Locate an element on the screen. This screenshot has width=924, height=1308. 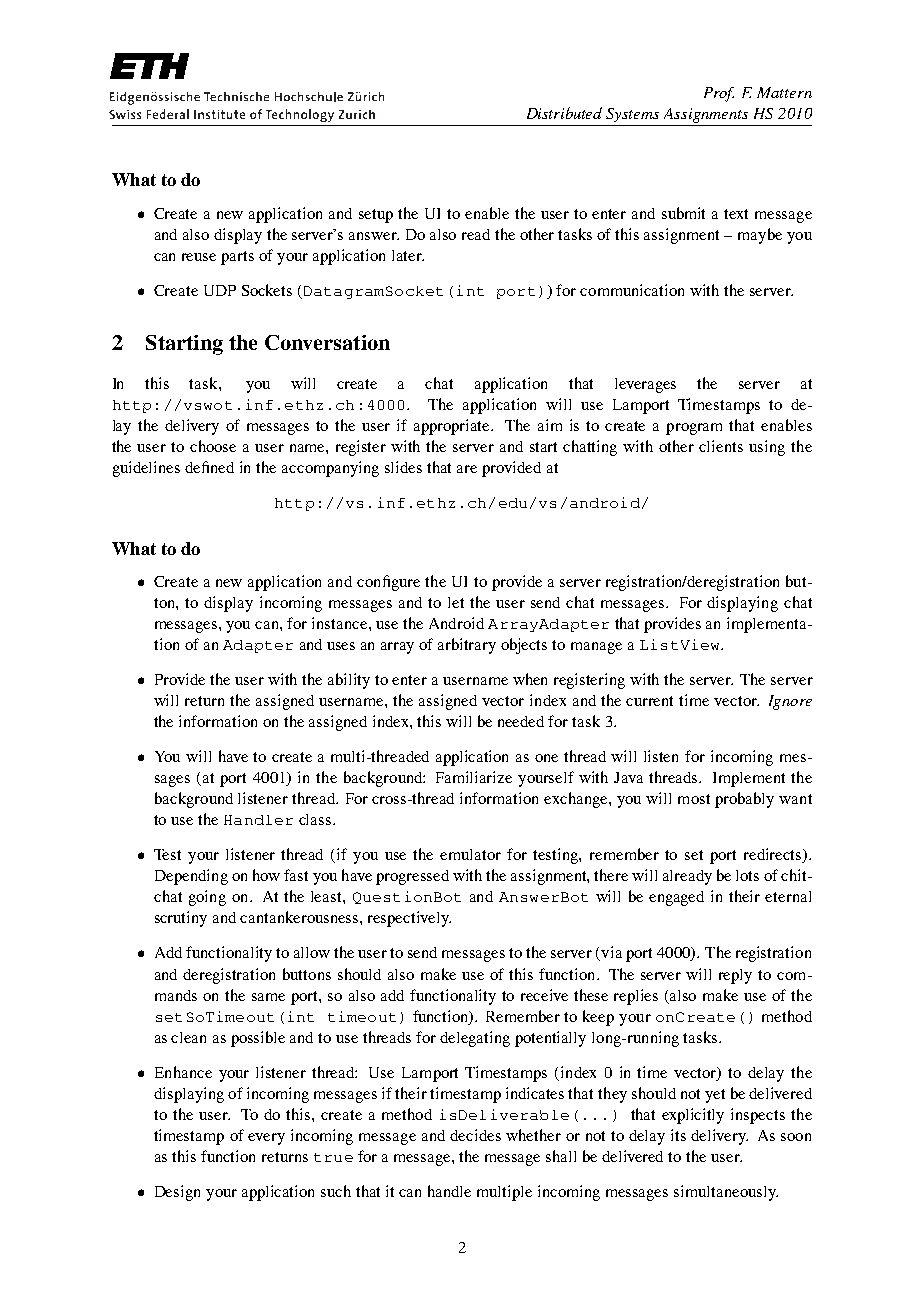
defined is located at coordinates (209, 467).
